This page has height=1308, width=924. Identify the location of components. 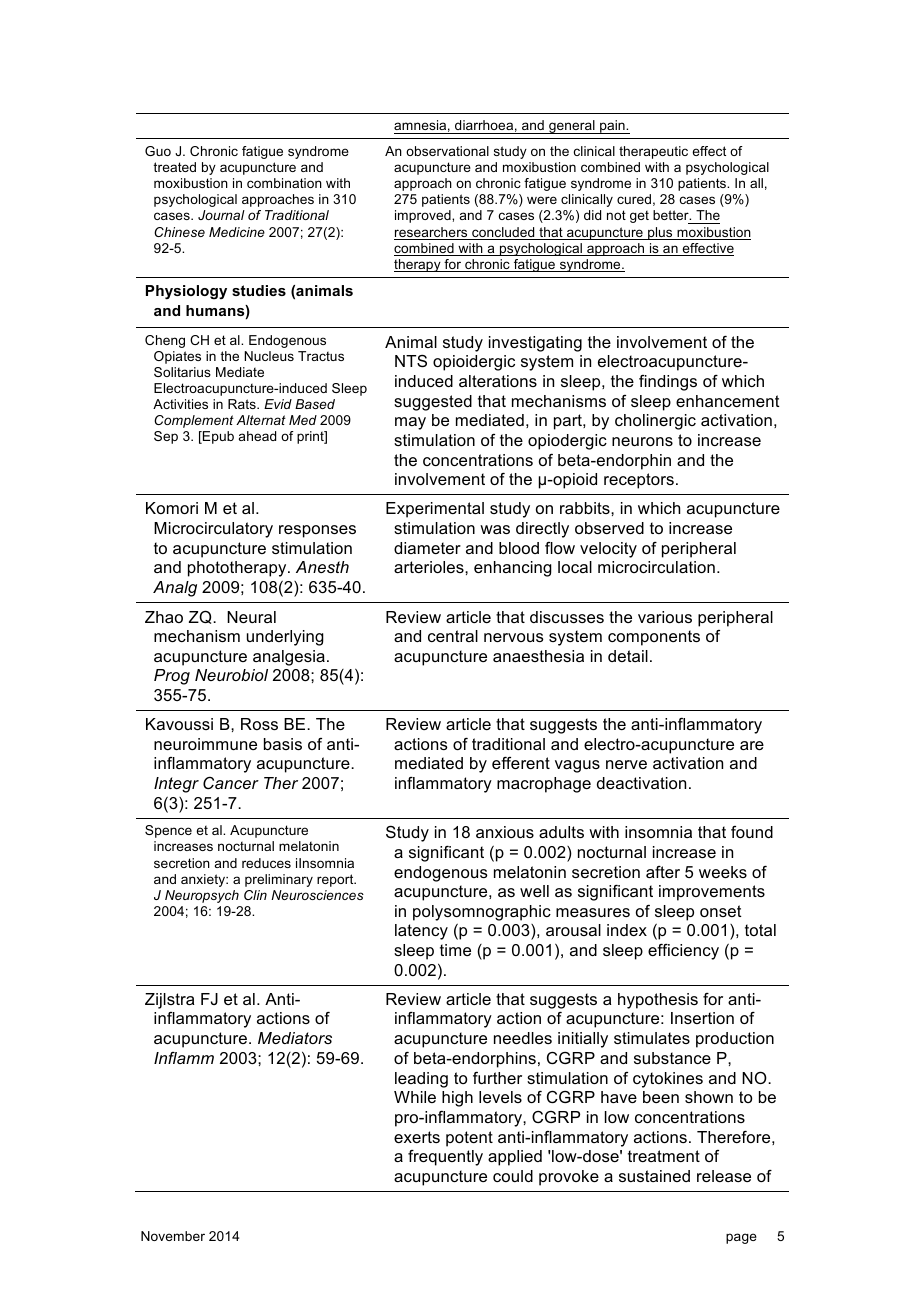
(654, 638).
